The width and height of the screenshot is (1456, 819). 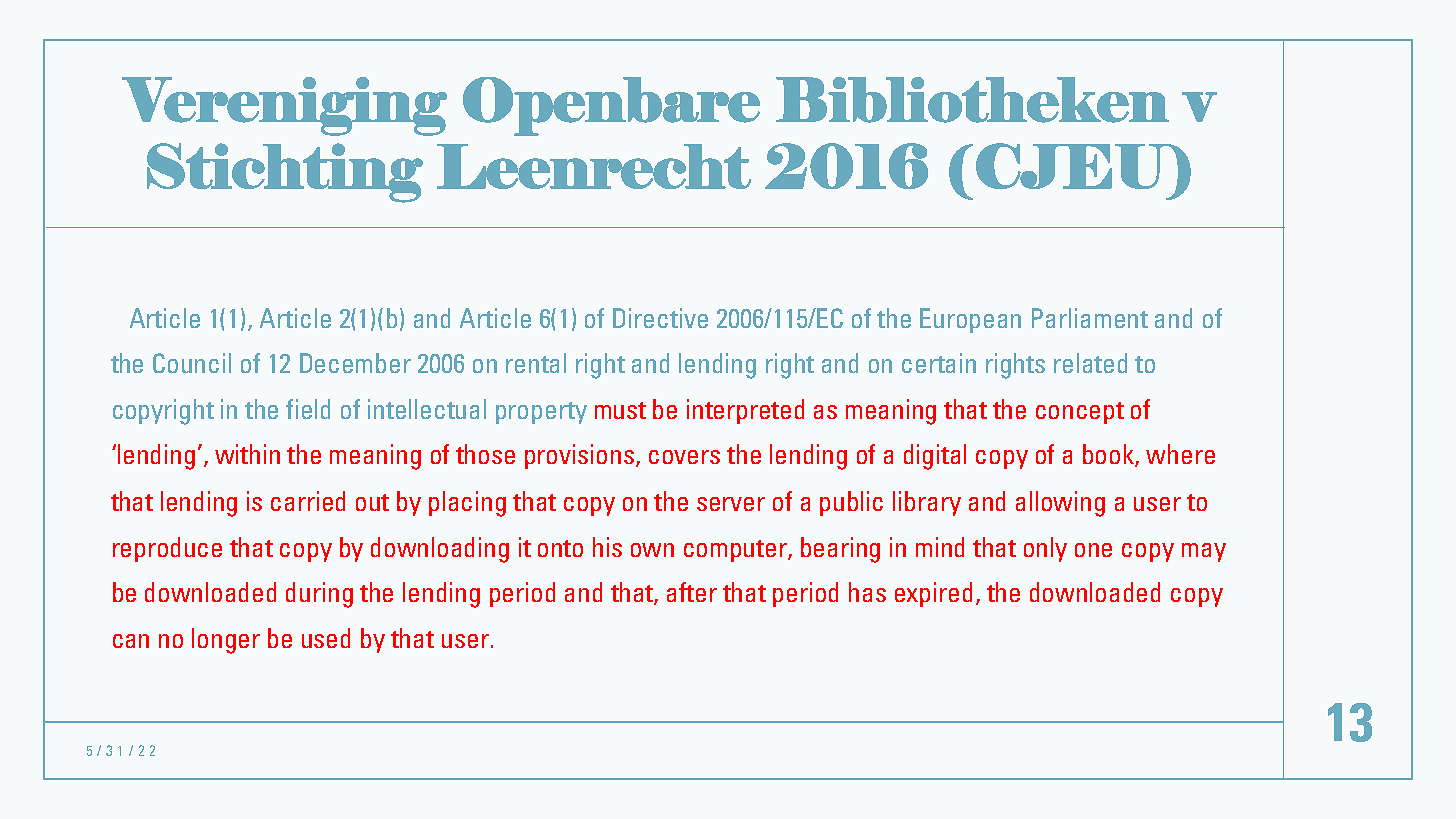 What do you see at coordinates (684, 457) in the screenshot?
I see `covers` at bounding box center [684, 457].
